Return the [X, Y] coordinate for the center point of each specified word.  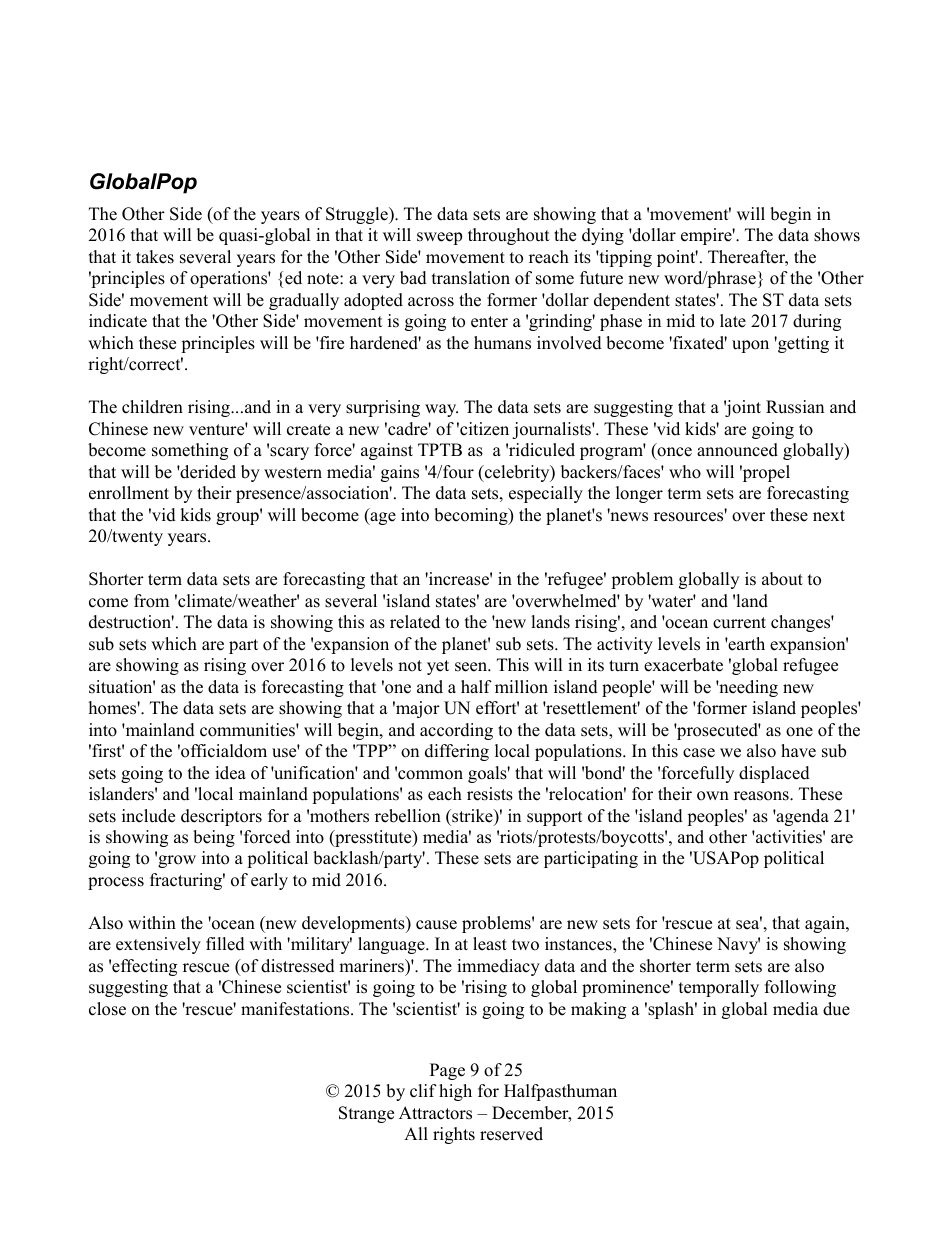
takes [155, 257]
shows [837, 235]
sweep [439, 238]
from [151, 601]
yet [438, 667]
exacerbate [683, 665]
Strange [366, 1114]
